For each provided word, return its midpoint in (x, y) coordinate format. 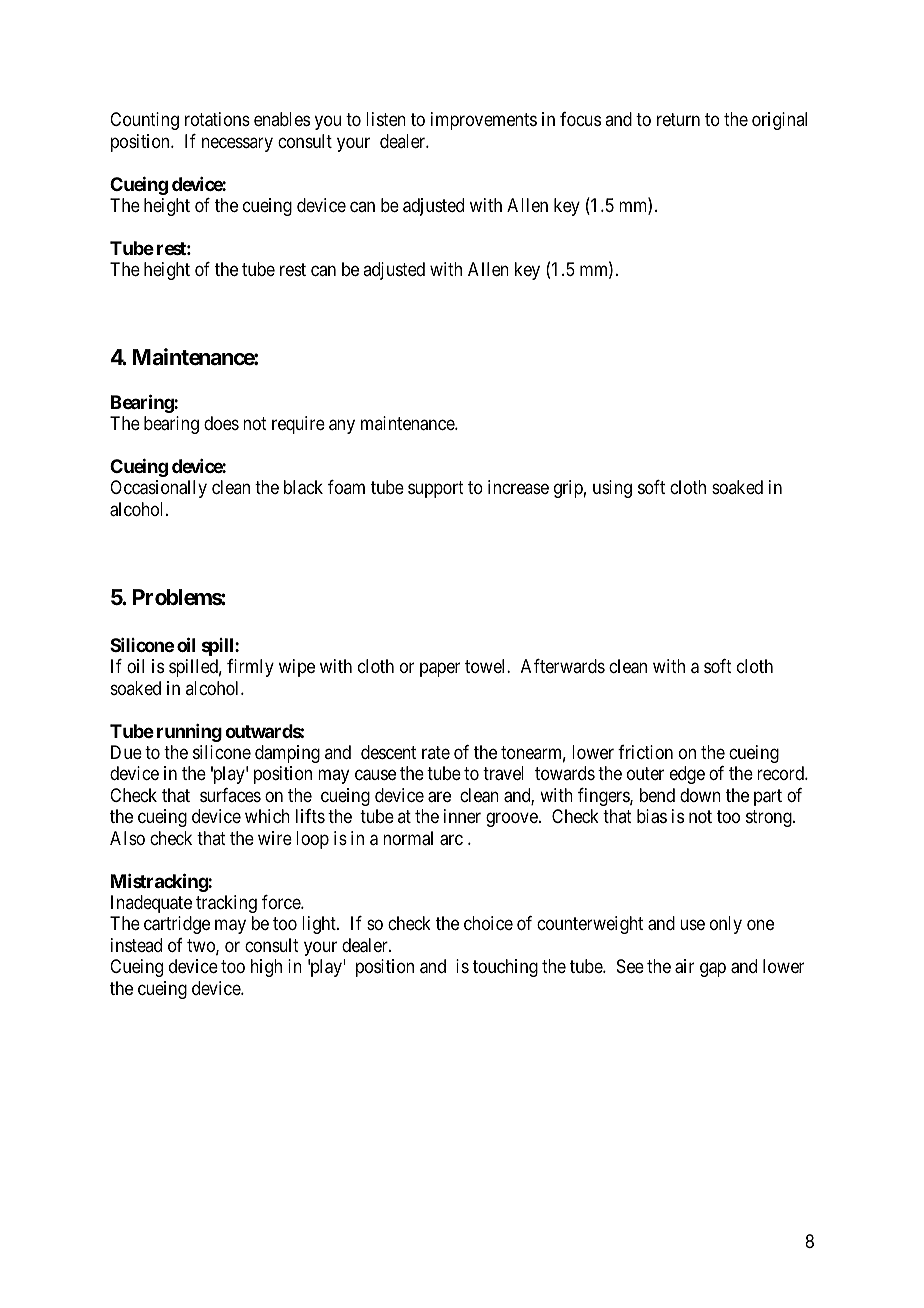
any (342, 427)
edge (687, 775)
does (221, 423)
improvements (484, 121)
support (436, 490)
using (612, 489)
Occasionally (158, 489)
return (678, 120)
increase (518, 487)
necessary (237, 144)
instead (136, 945)
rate (436, 752)
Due (126, 752)
